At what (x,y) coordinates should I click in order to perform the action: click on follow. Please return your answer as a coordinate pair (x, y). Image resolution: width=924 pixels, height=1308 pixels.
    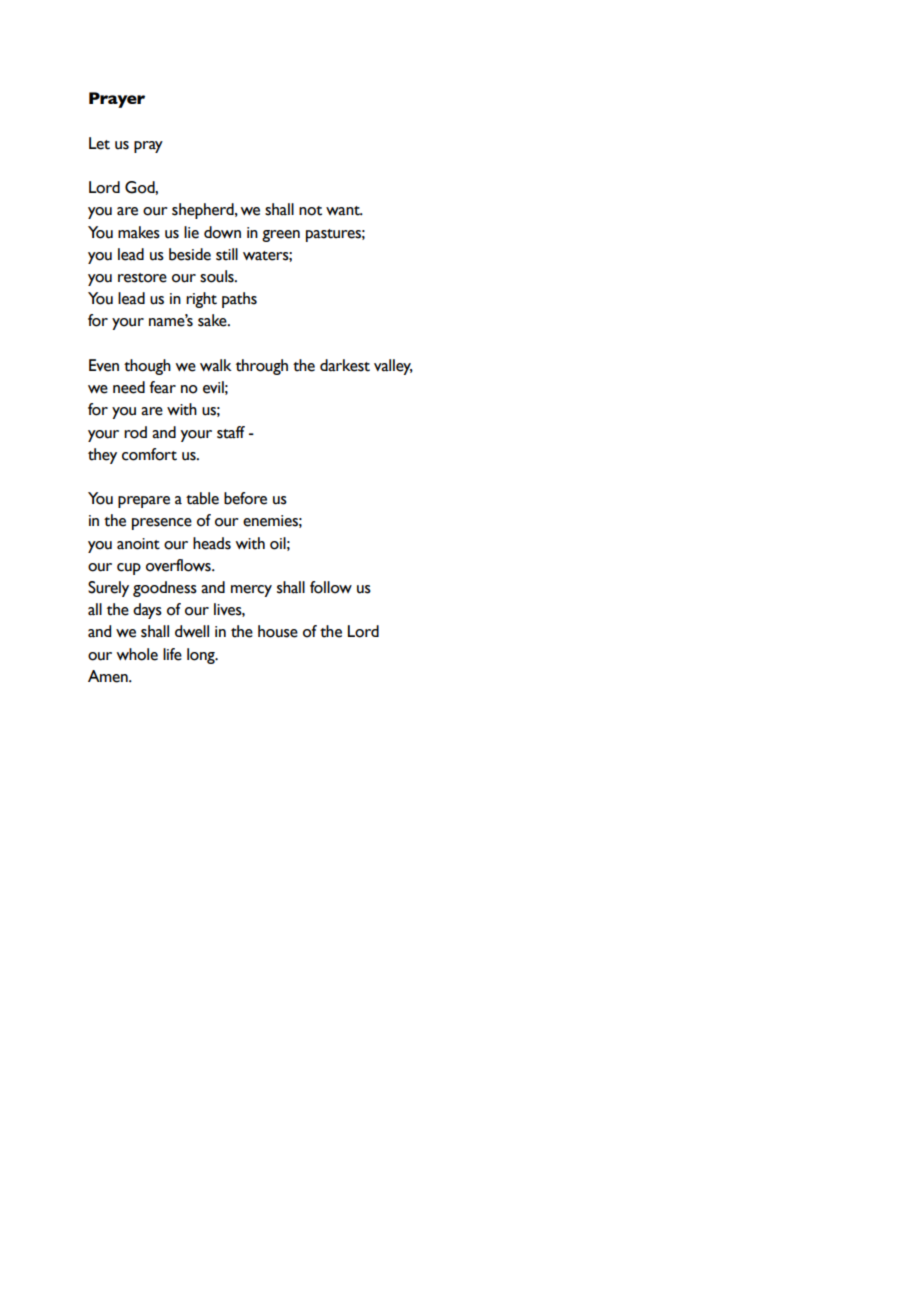
    Looking at the image, I should click on (331, 587).
